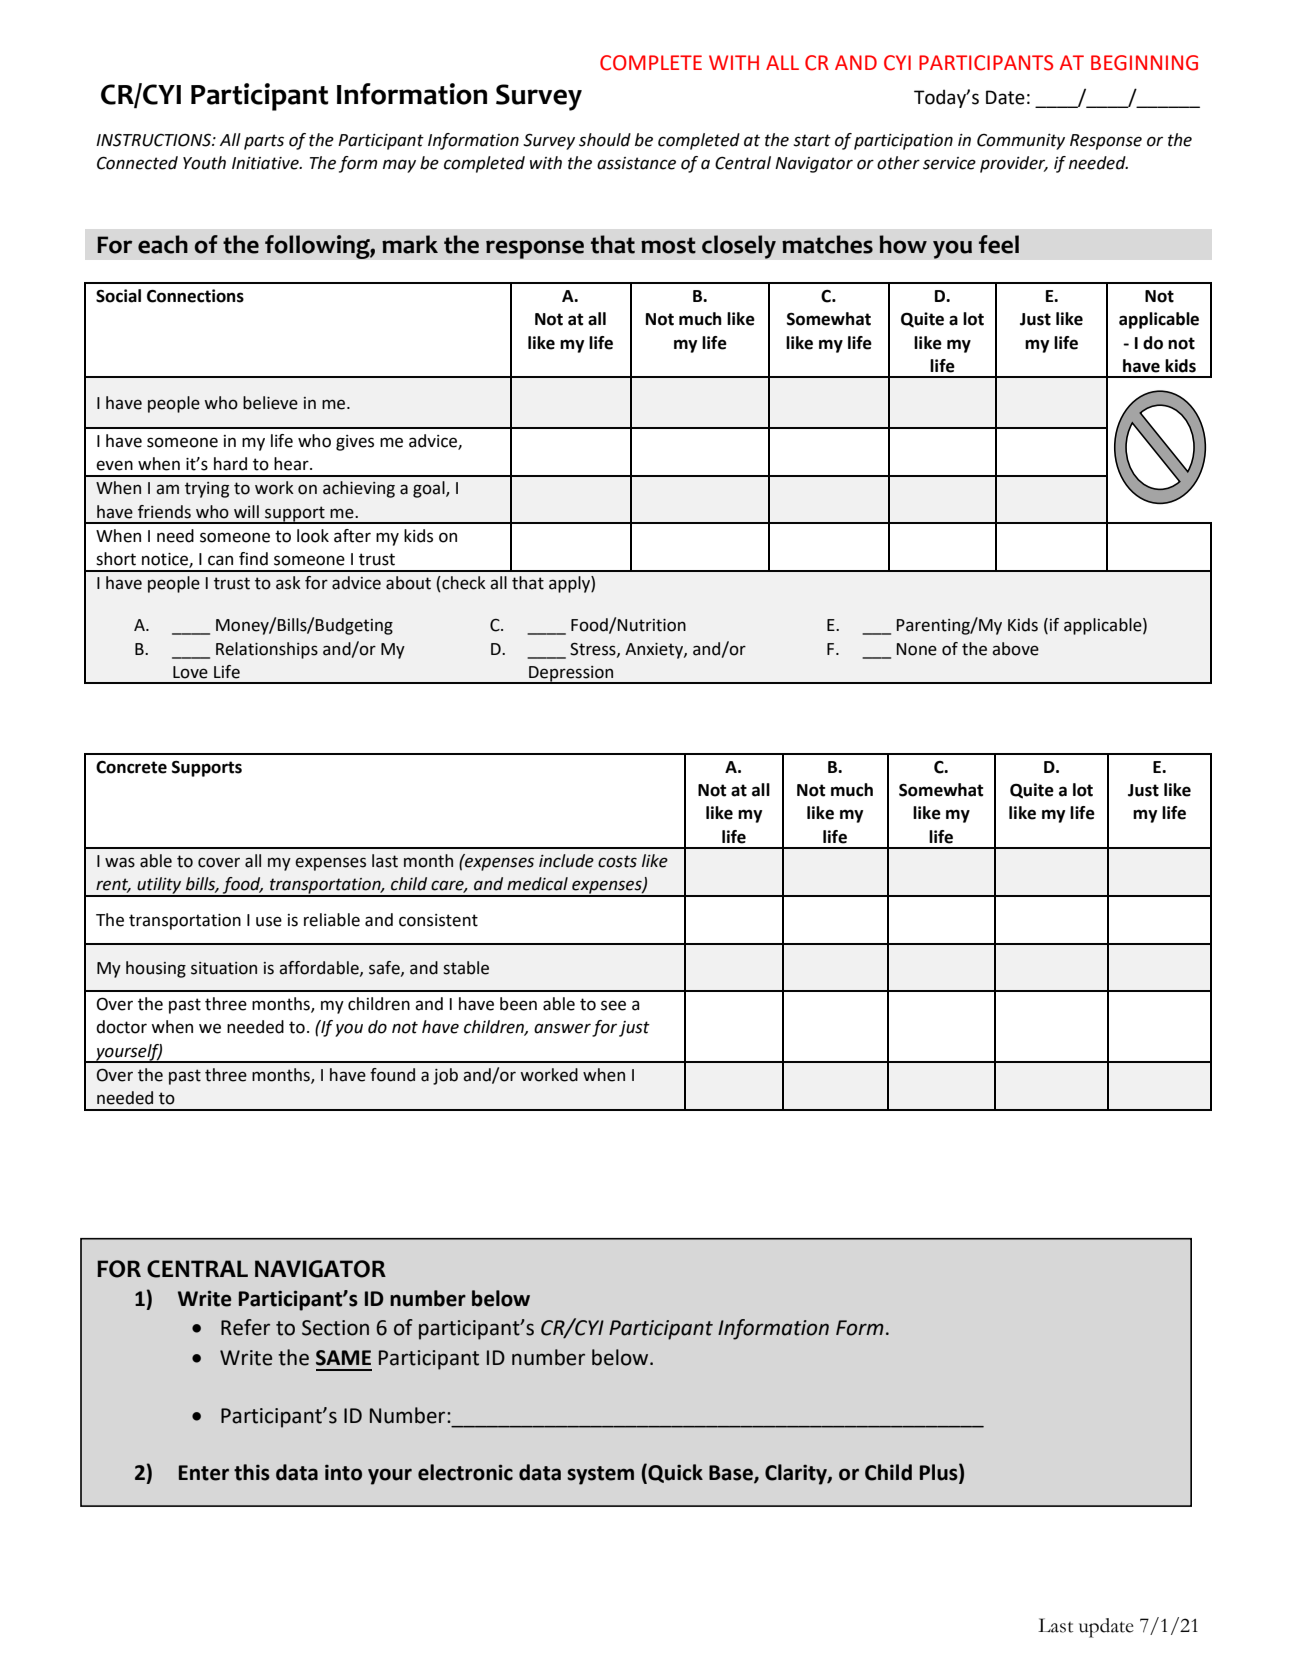  What do you see at coordinates (270, 403) in the document?
I see `believe` at bounding box center [270, 403].
